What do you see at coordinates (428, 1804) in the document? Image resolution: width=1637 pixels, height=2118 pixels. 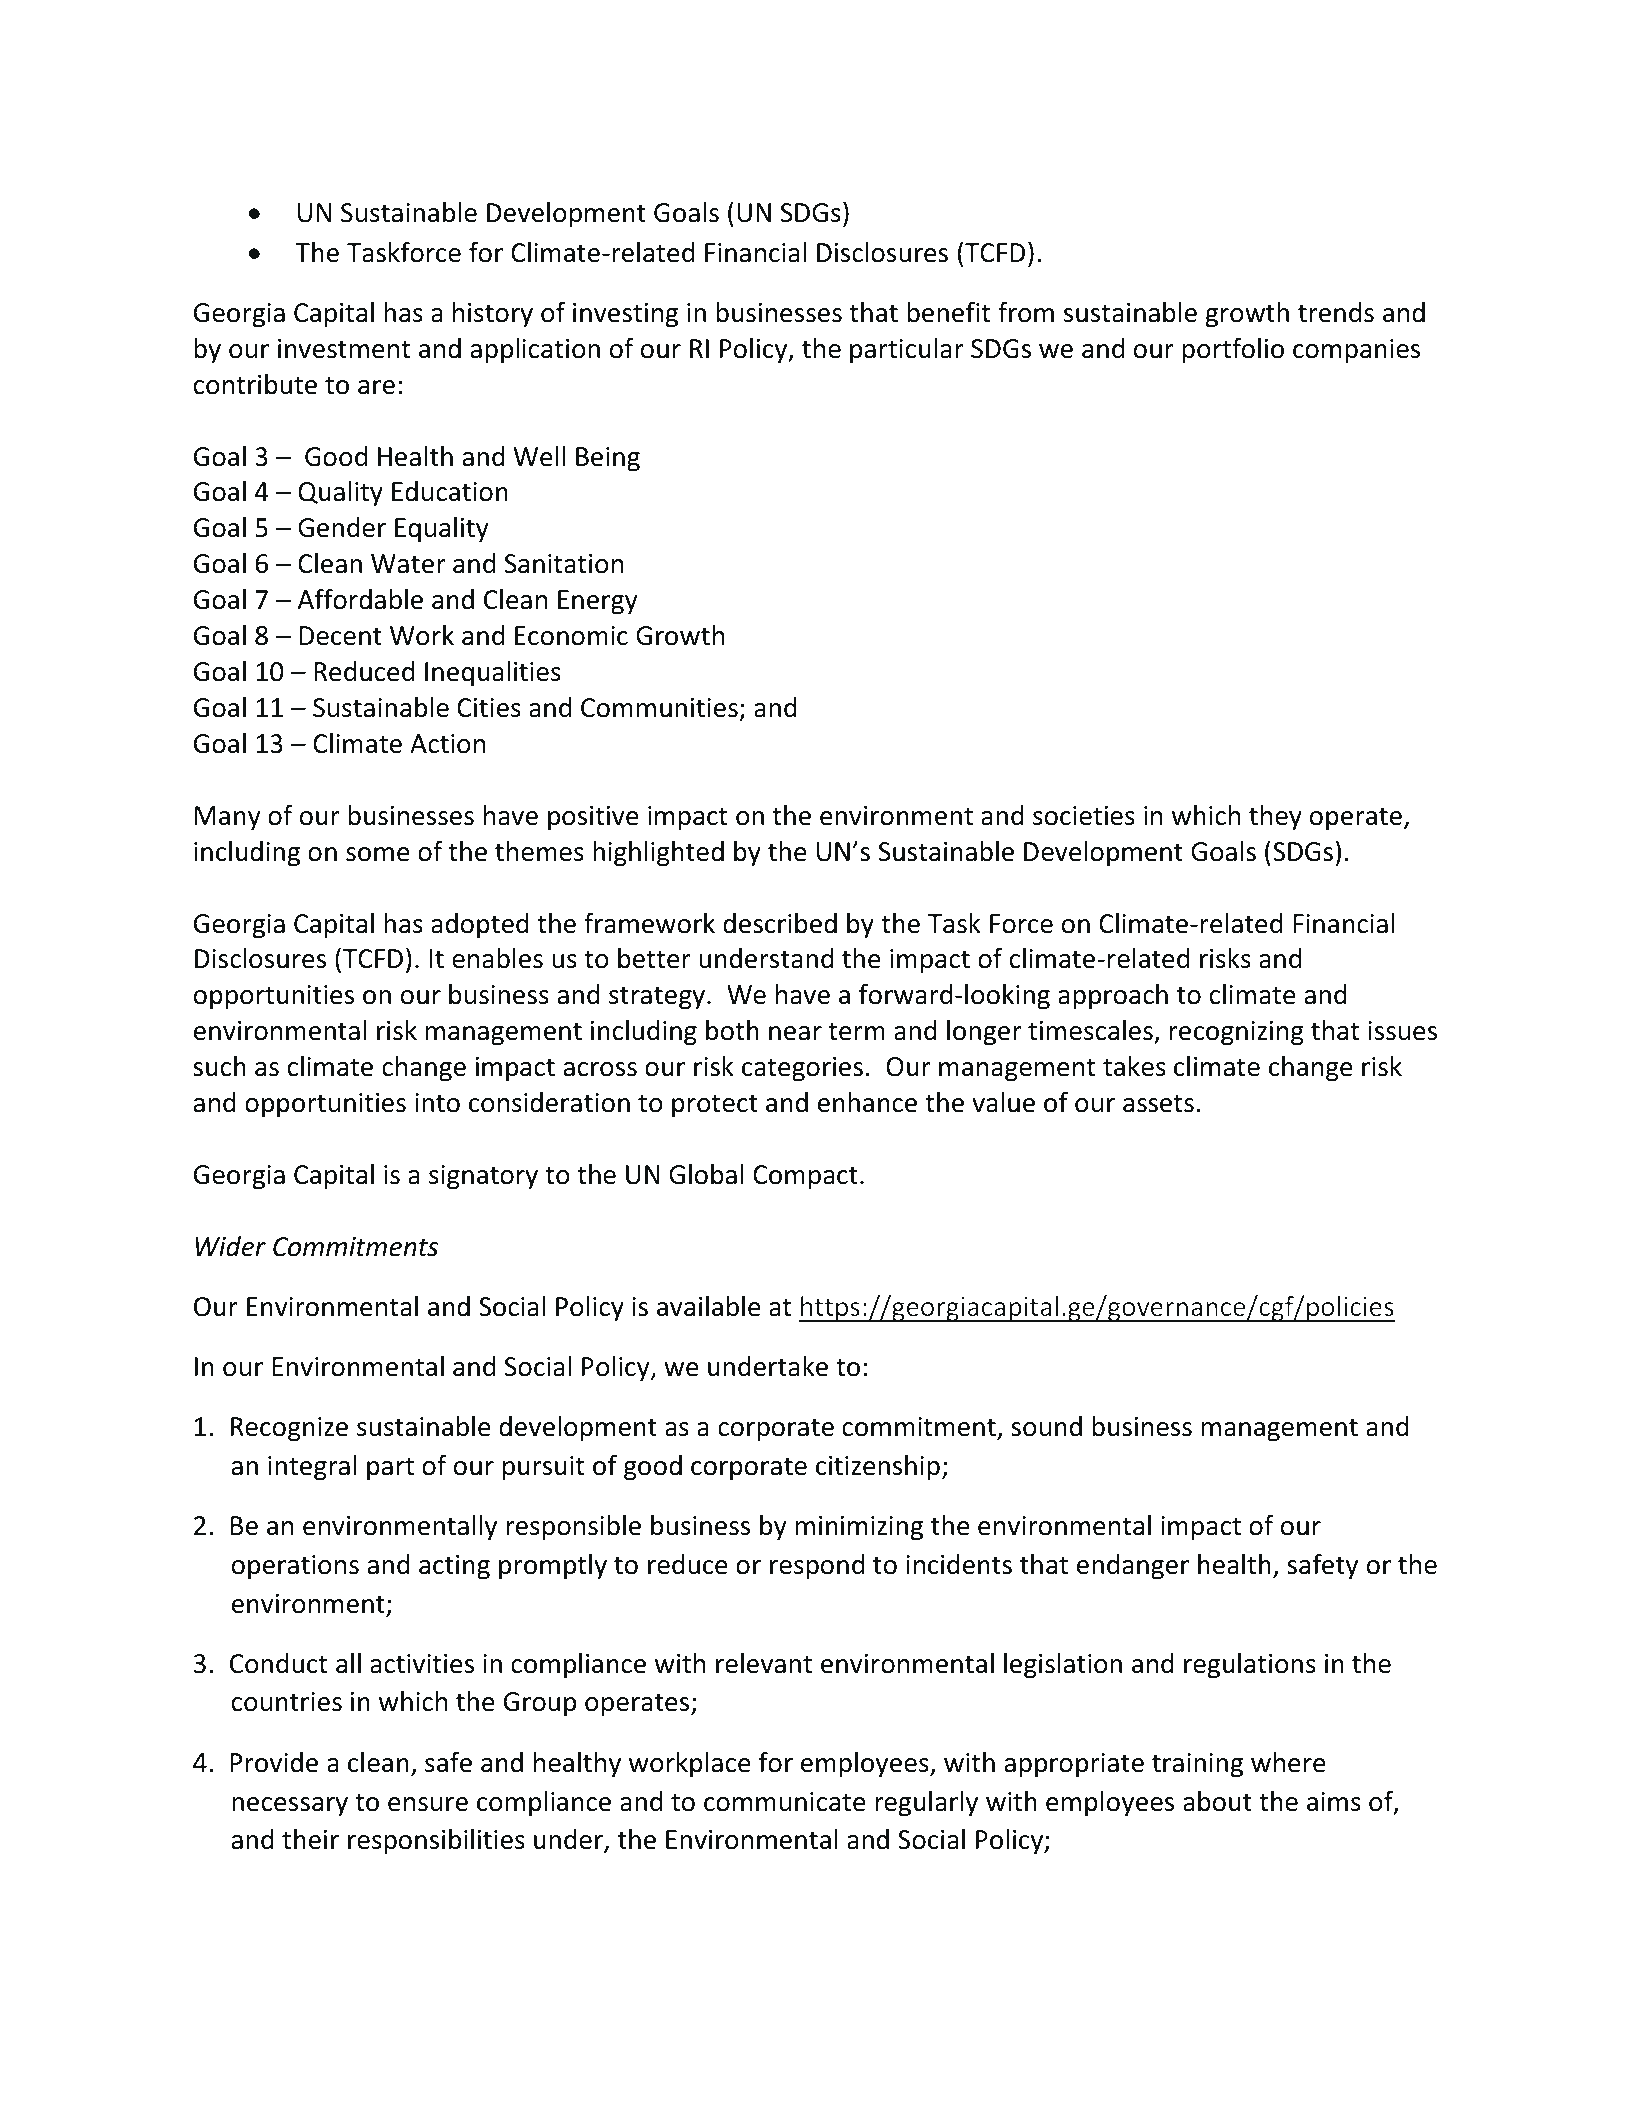 I see `ensure` at bounding box center [428, 1804].
